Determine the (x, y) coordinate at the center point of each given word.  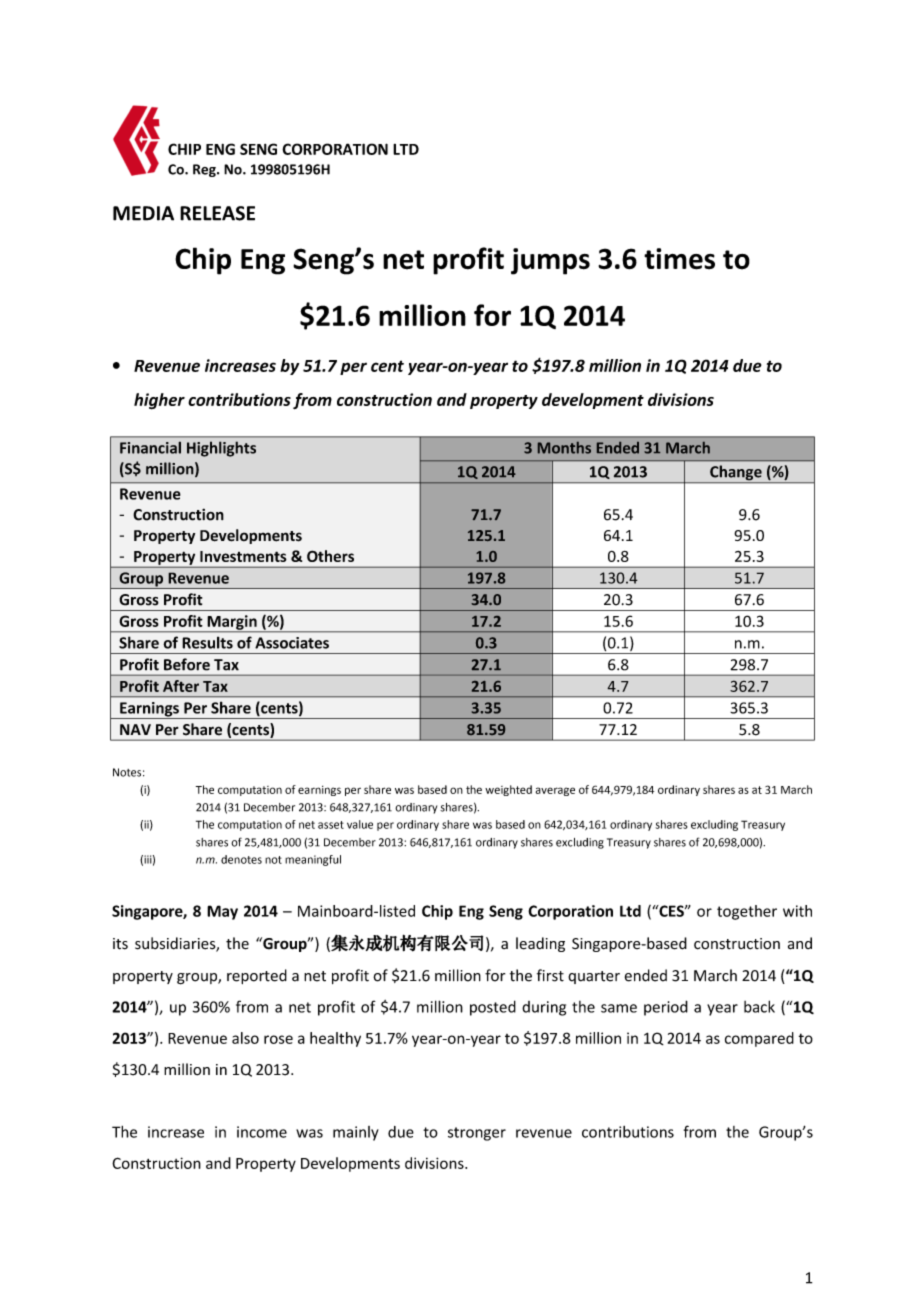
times (679, 259)
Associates (292, 643)
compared (759, 1039)
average (555, 791)
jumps (550, 261)
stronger (477, 1134)
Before (187, 664)
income (262, 1132)
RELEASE (217, 213)
